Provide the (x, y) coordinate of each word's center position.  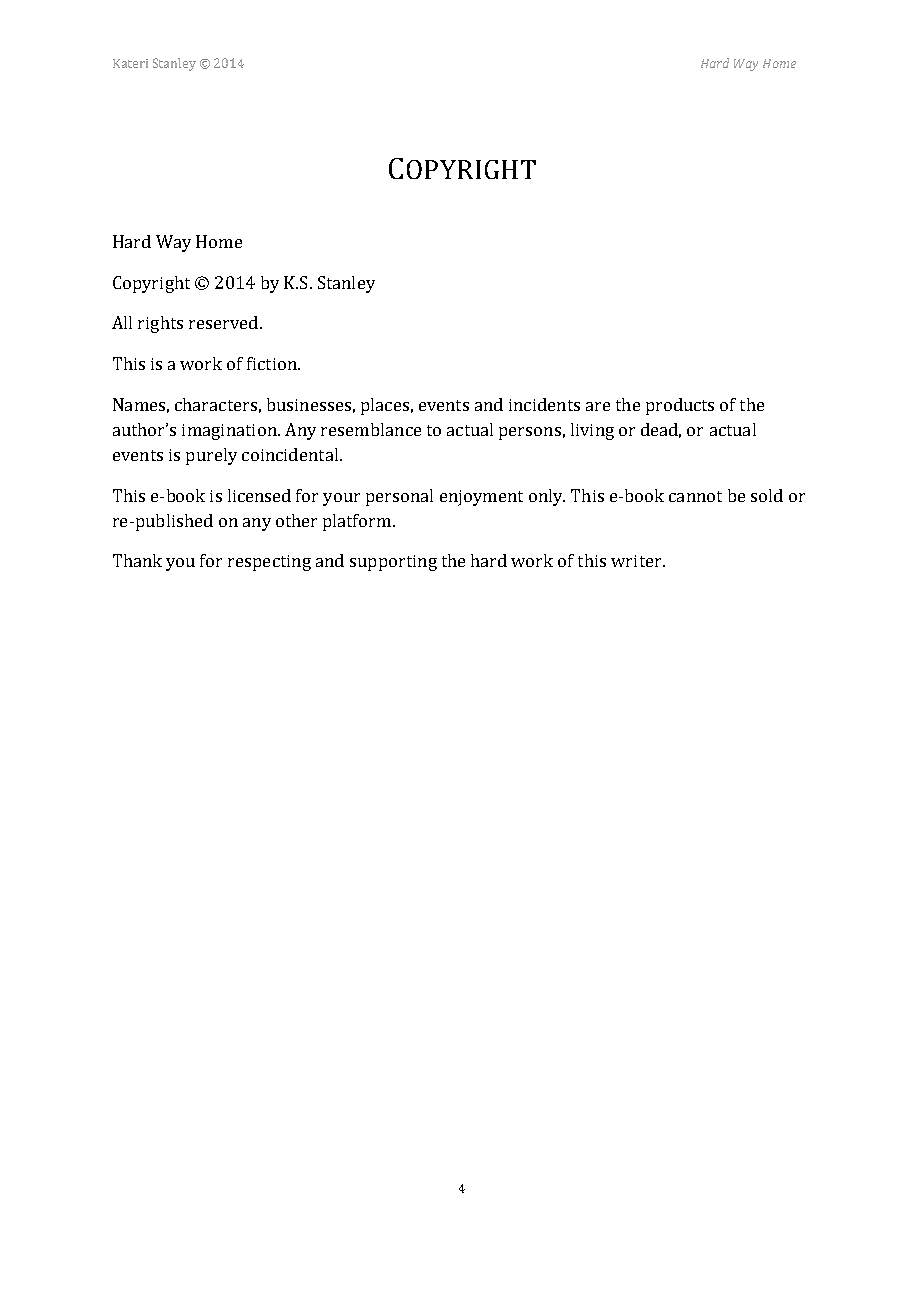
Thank (137, 560)
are (598, 406)
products (680, 406)
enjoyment (481, 498)
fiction (273, 363)
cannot (695, 496)
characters (216, 404)
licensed (259, 495)
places (385, 406)
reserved (223, 322)
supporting (393, 563)
